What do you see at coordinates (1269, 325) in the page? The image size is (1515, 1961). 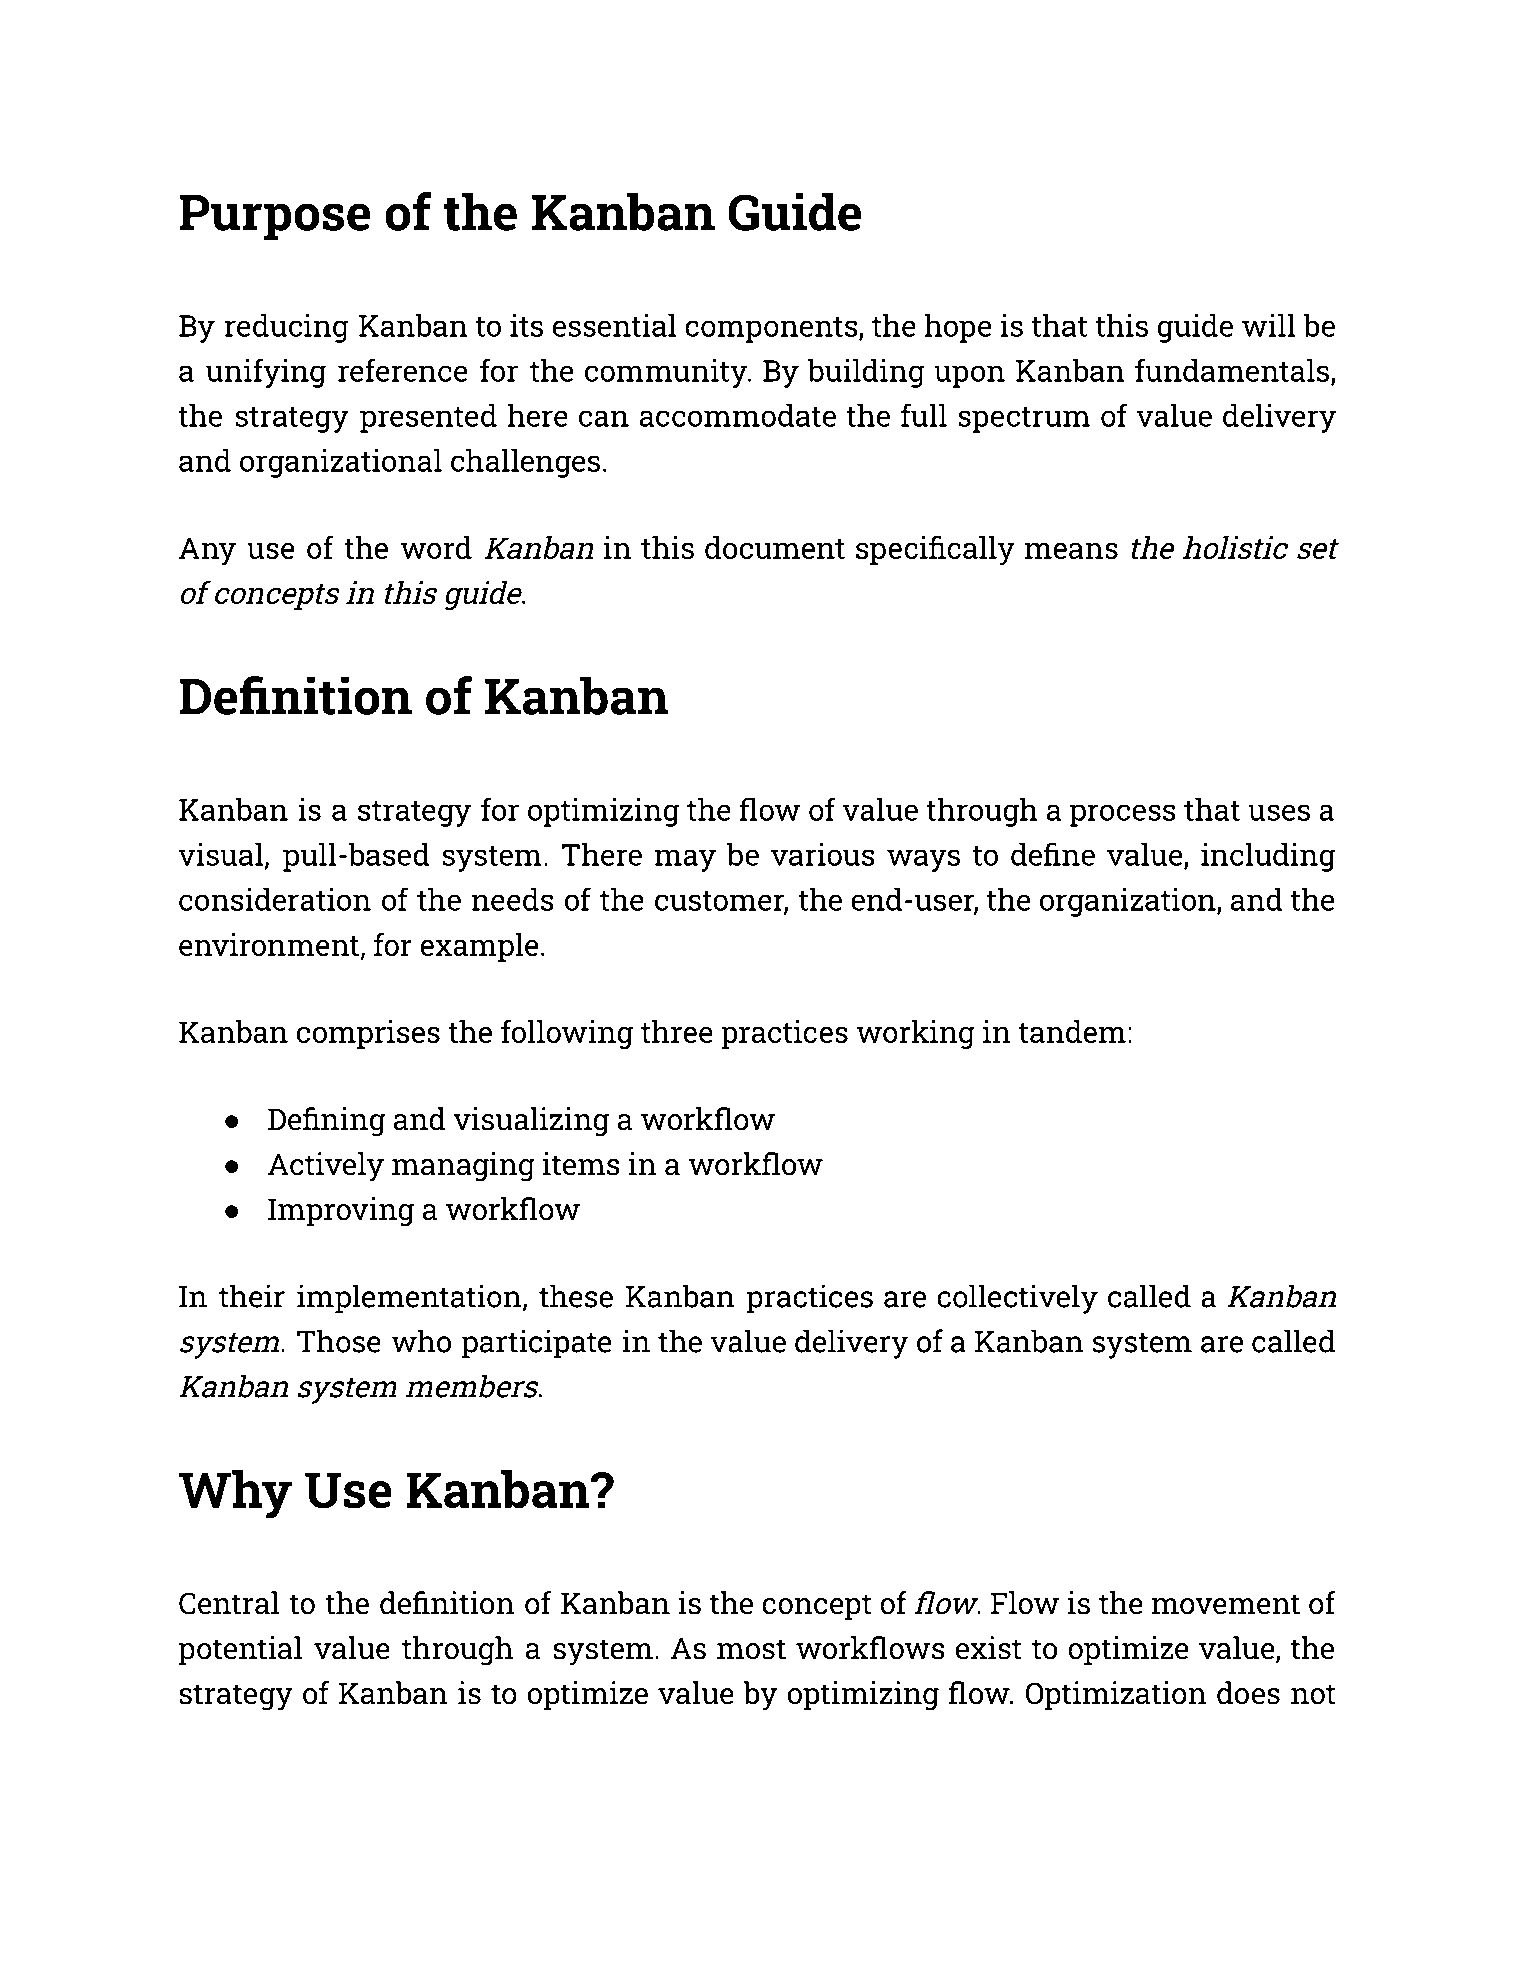 I see `will` at bounding box center [1269, 325].
